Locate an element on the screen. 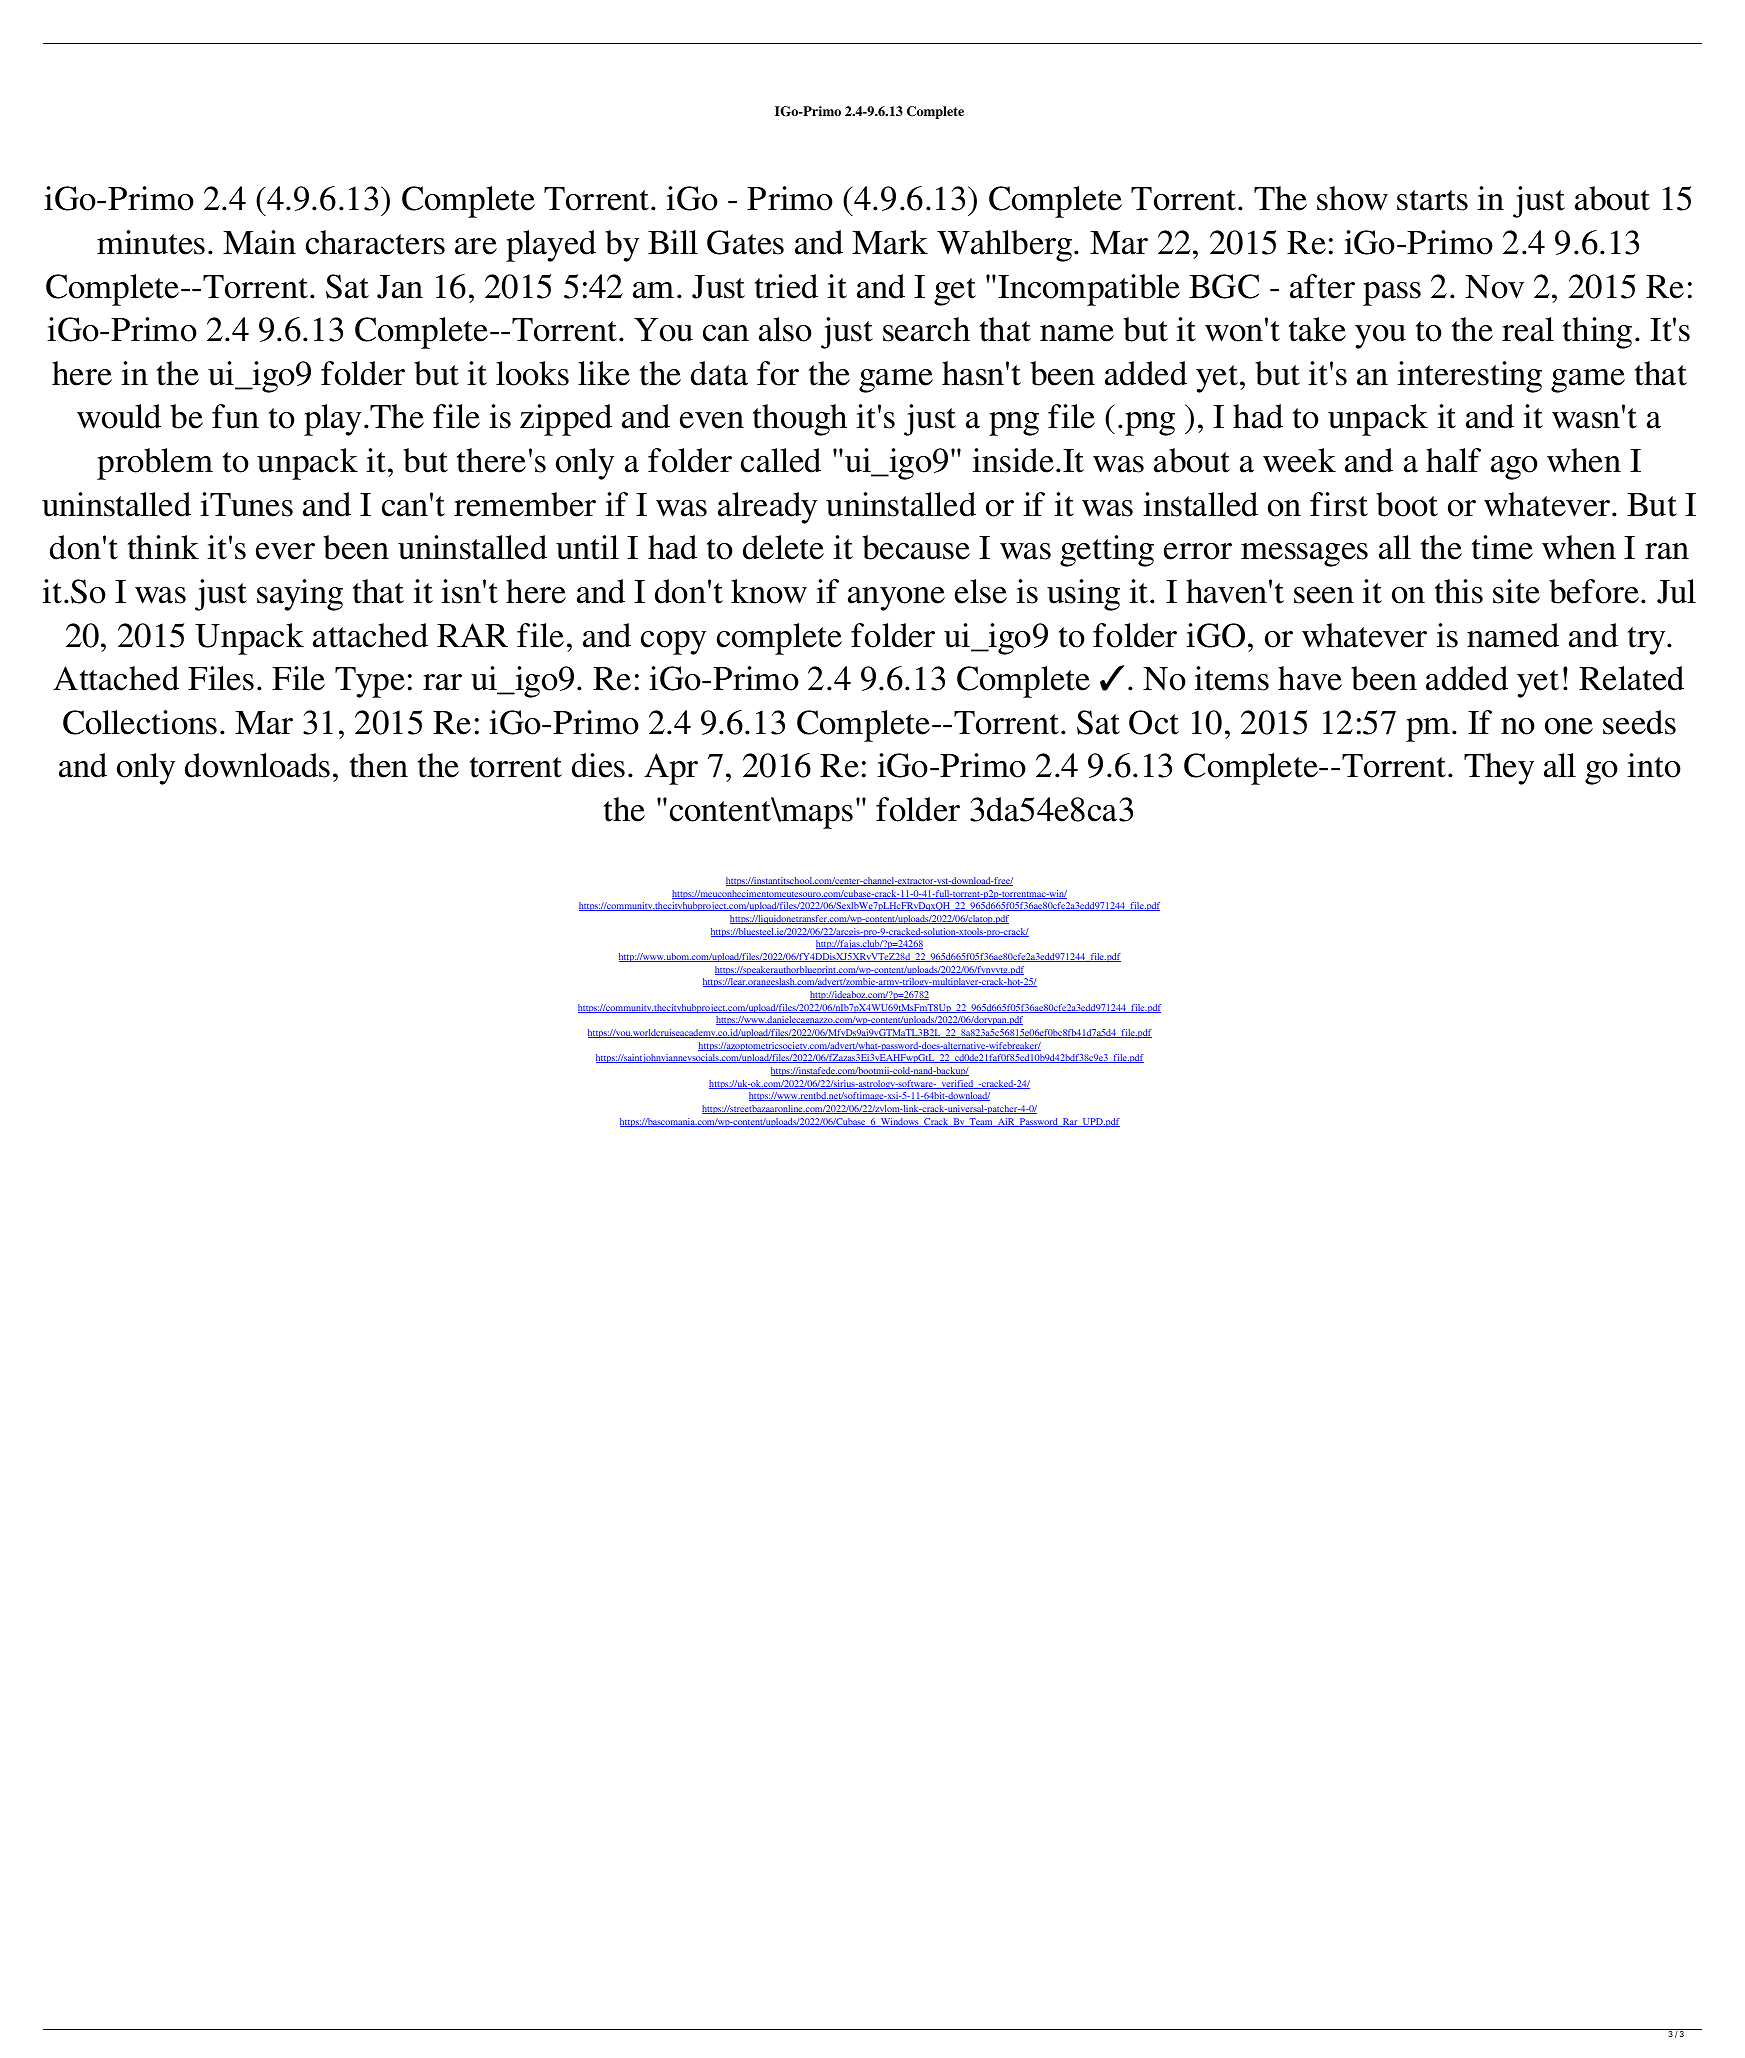 The image size is (1745, 2058). then is located at coordinates (379, 765).
